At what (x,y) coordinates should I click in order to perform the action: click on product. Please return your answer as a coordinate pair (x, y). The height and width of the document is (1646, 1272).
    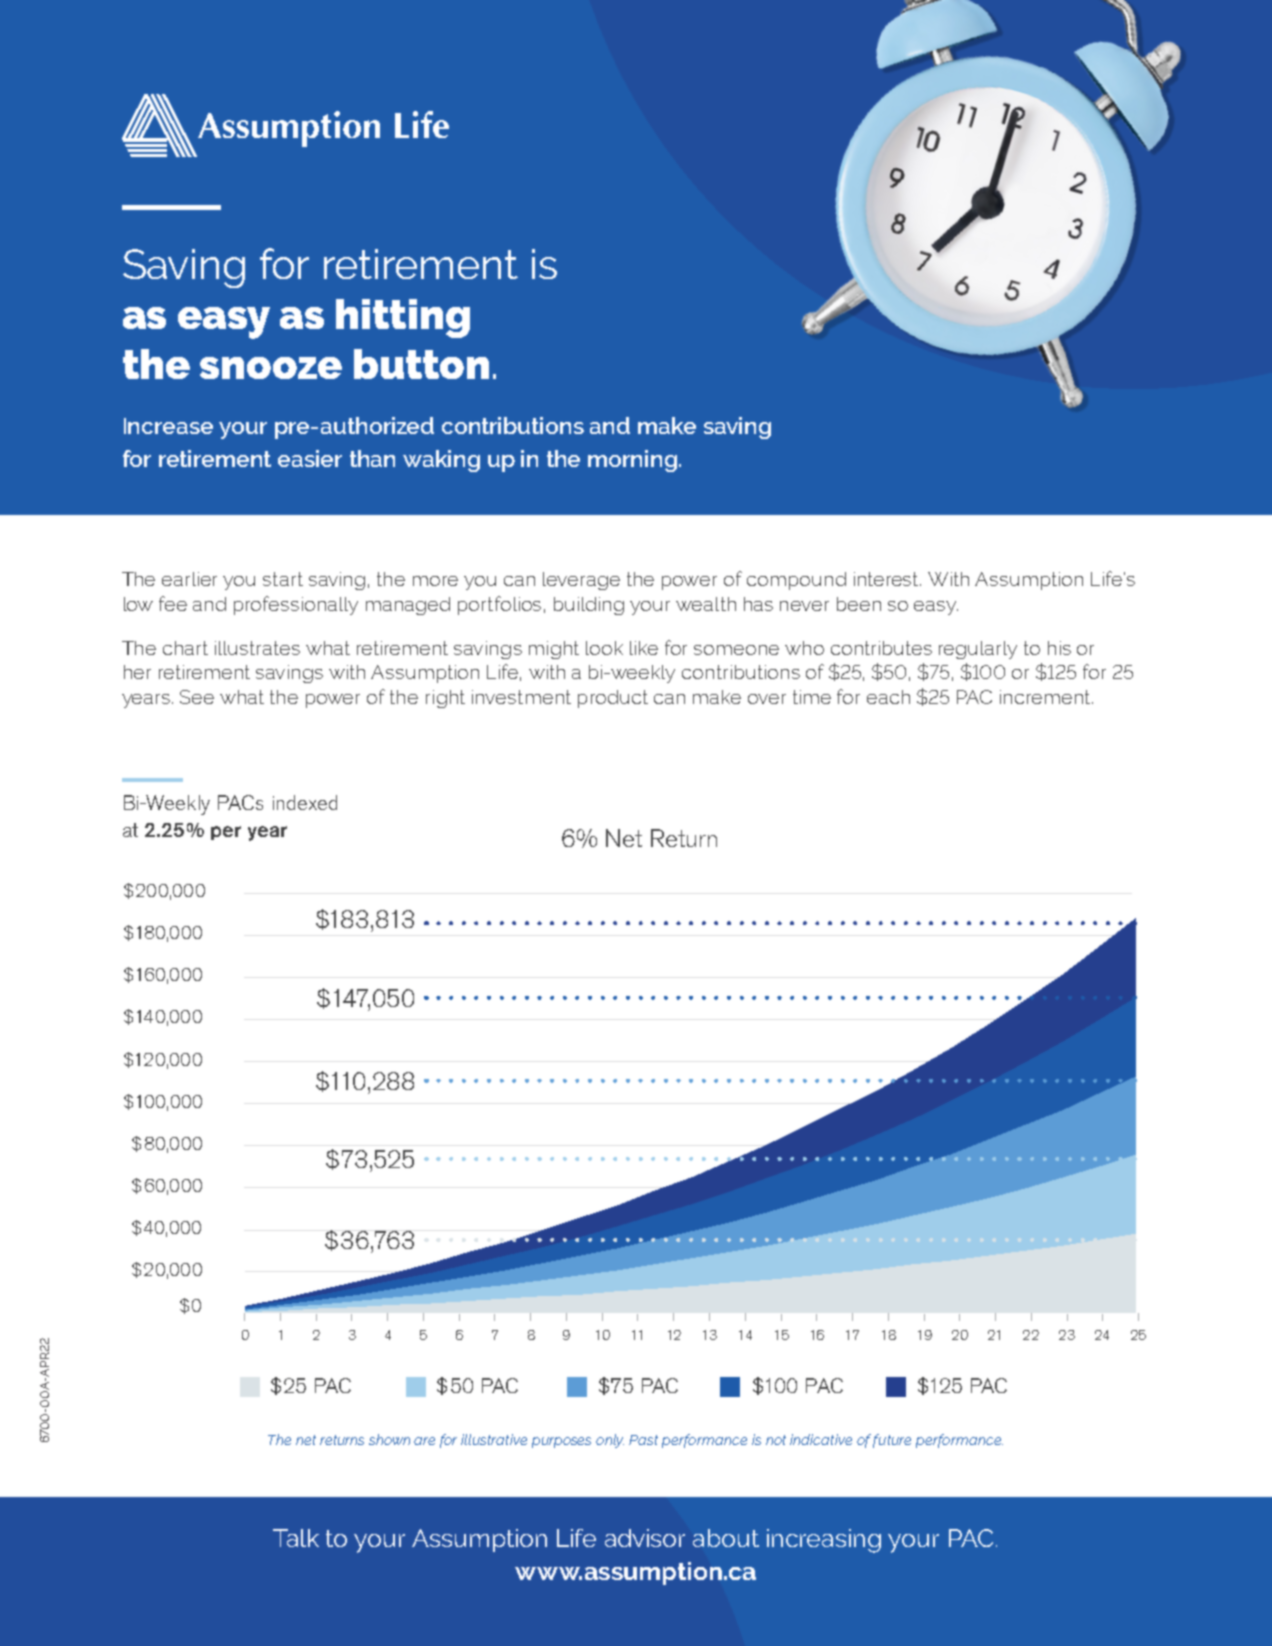
    Looking at the image, I should click on (613, 699).
